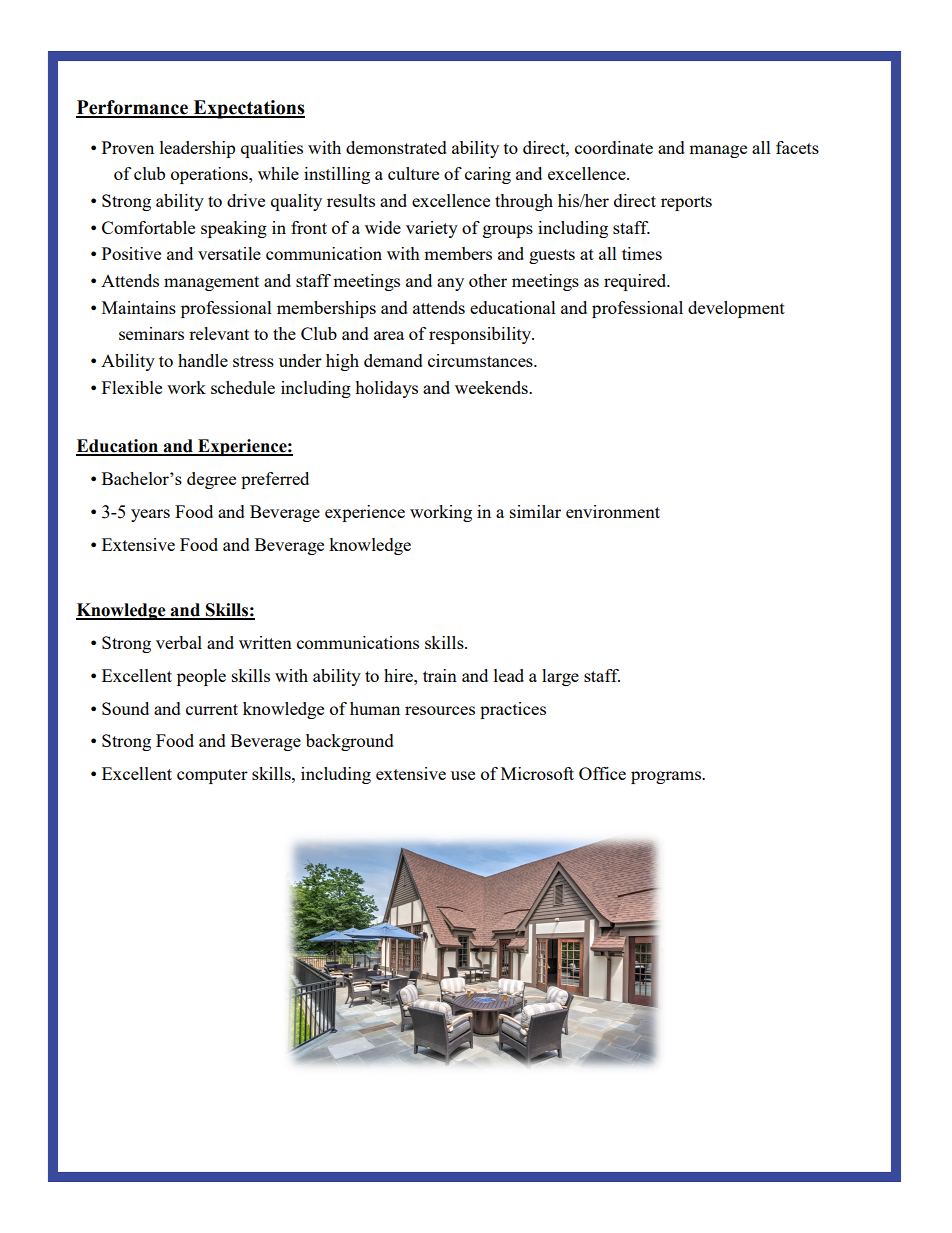 Image resolution: width=952 pixels, height=1233 pixels. Describe the element at coordinates (463, 775) in the page. I see `use` at that location.
